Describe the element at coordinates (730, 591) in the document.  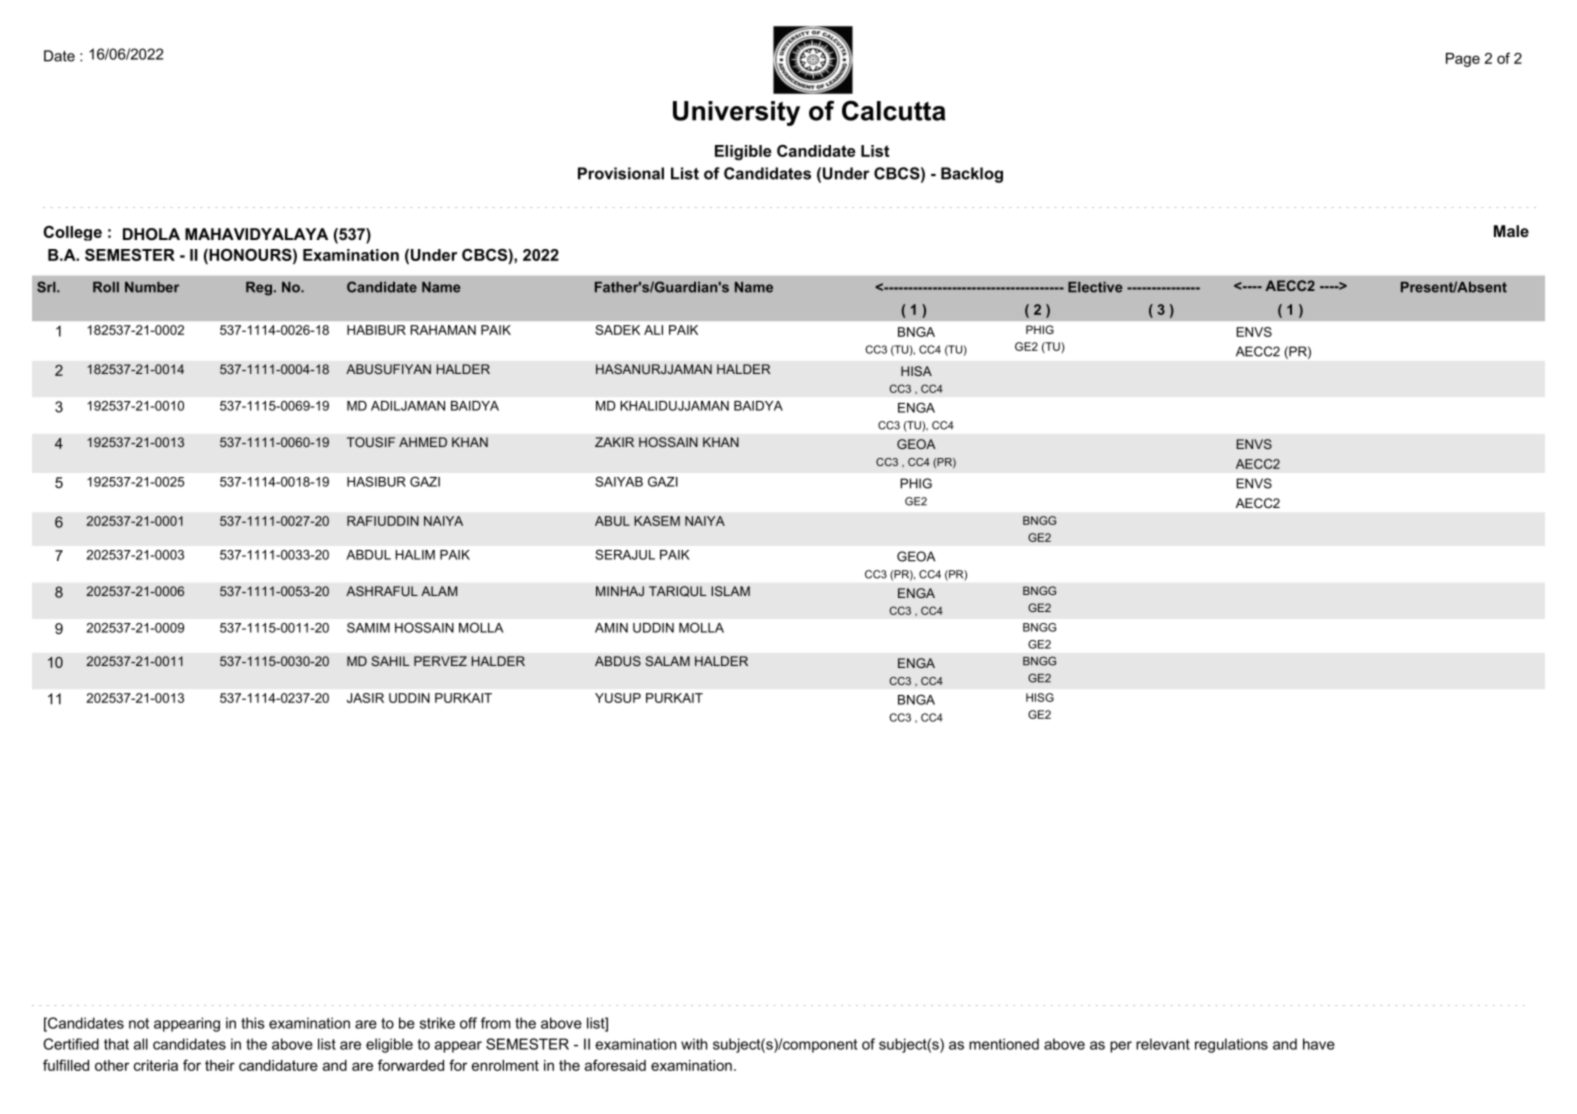
I see `ISLAM` at that location.
